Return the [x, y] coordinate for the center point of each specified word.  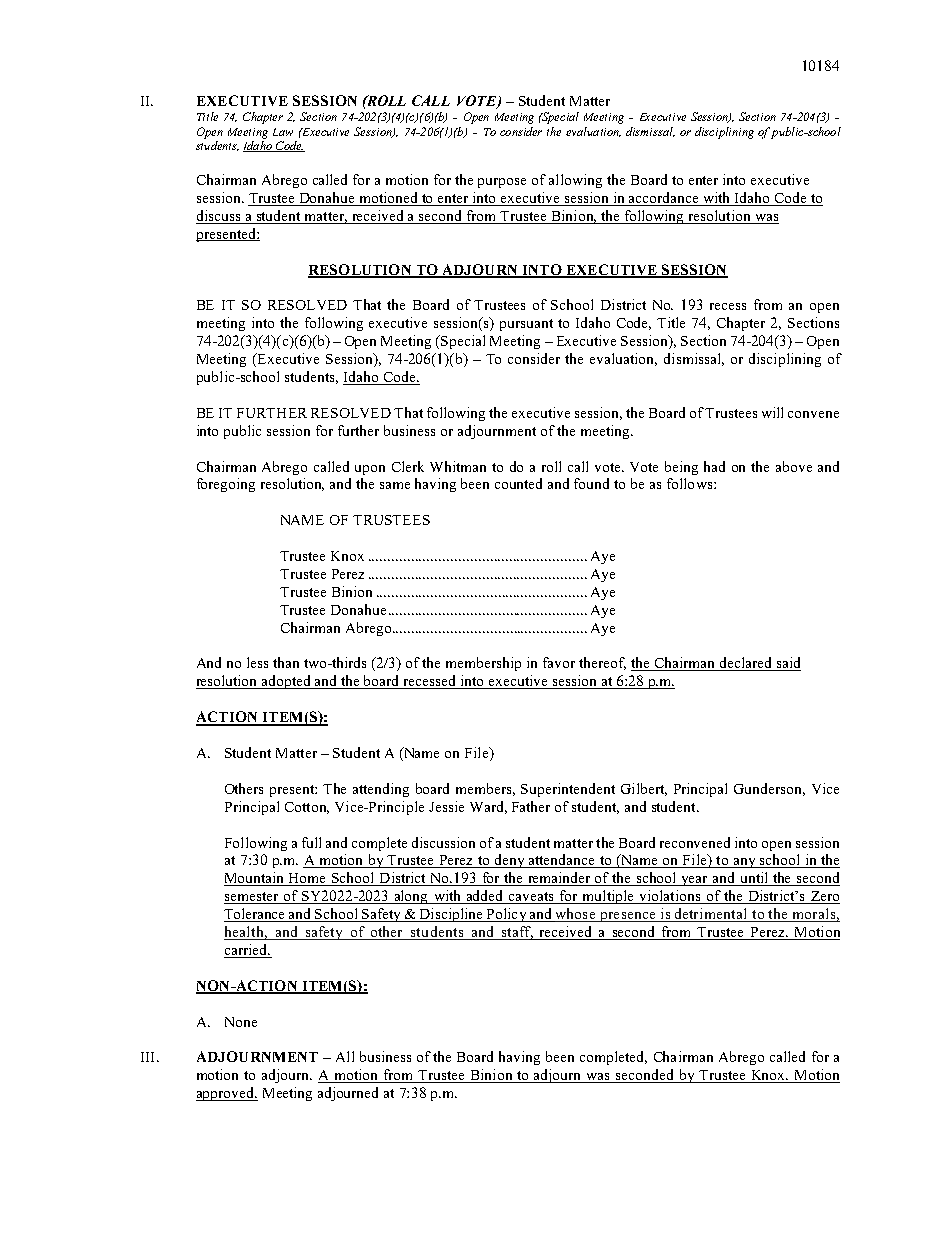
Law [283, 132]
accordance [664, 199]
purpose [502, 183]
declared [745, 664]
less [257, 662]
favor [559, 662]
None [241, 1022]
